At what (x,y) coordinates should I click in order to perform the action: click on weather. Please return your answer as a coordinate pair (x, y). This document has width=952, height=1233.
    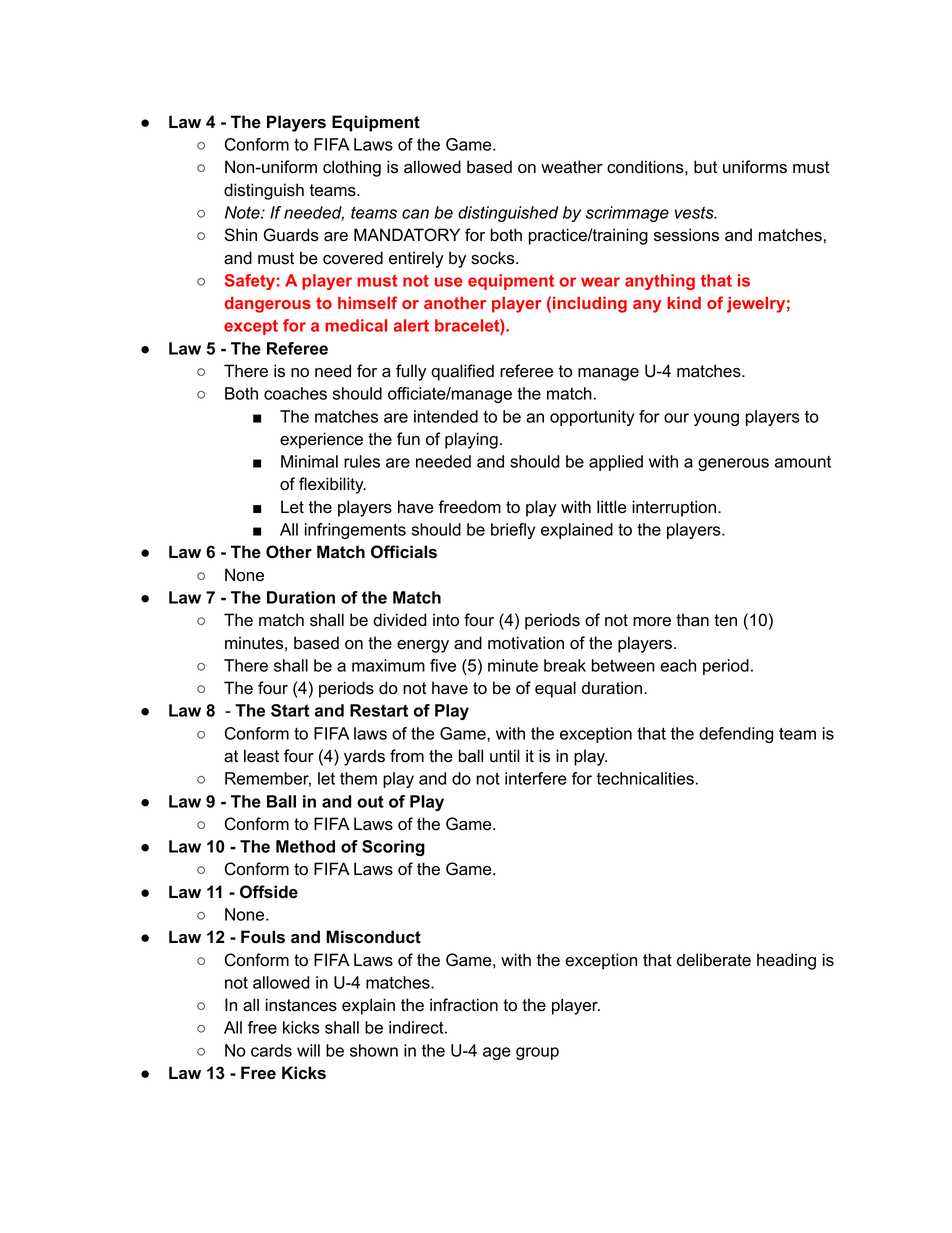
    Looking at the image, I should click on (572, 167).
